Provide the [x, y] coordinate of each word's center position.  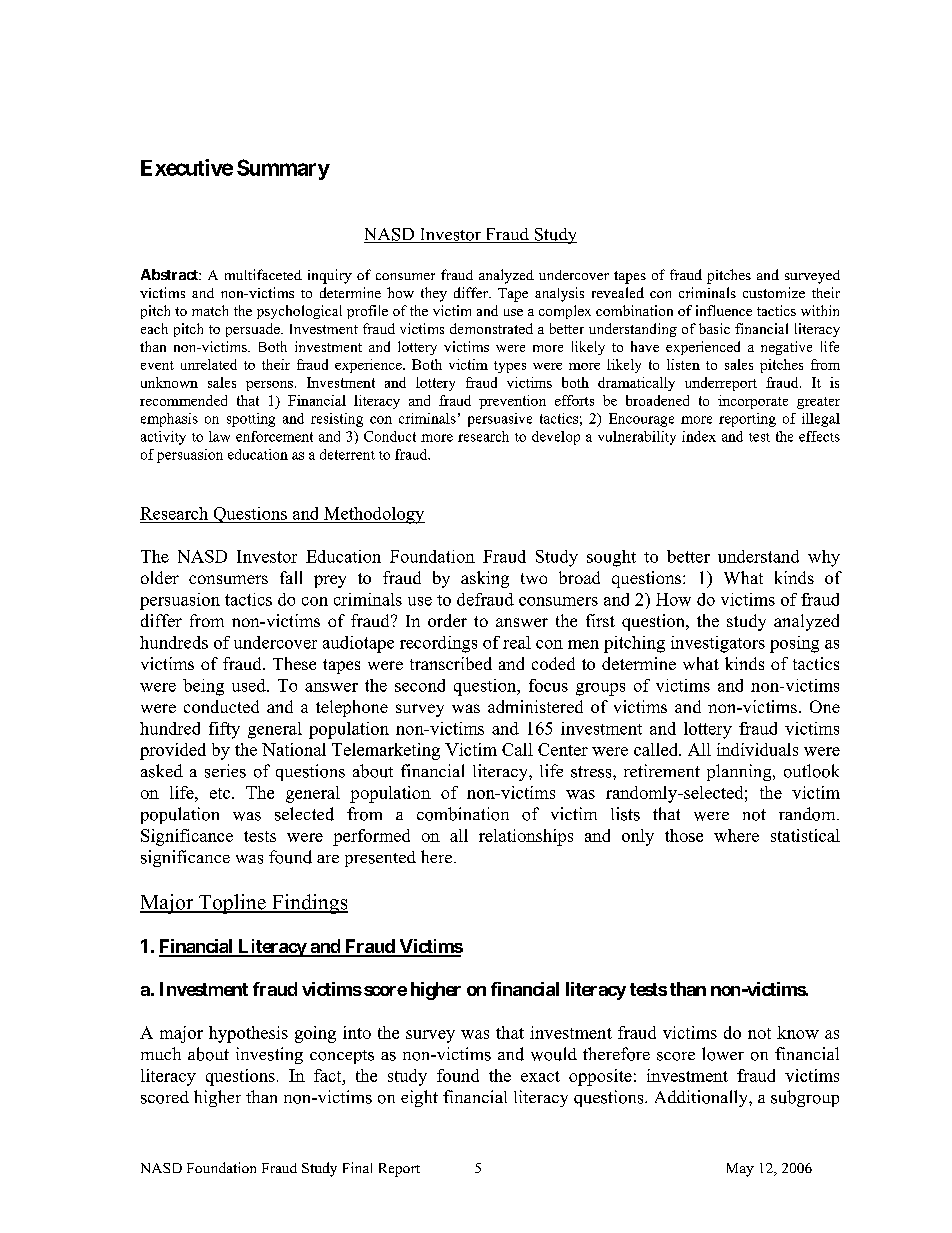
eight [419, 1098]
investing [269, 1055]
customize [774, 292]
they [434, 294]
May [740, 1170]
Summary [283, 169]
